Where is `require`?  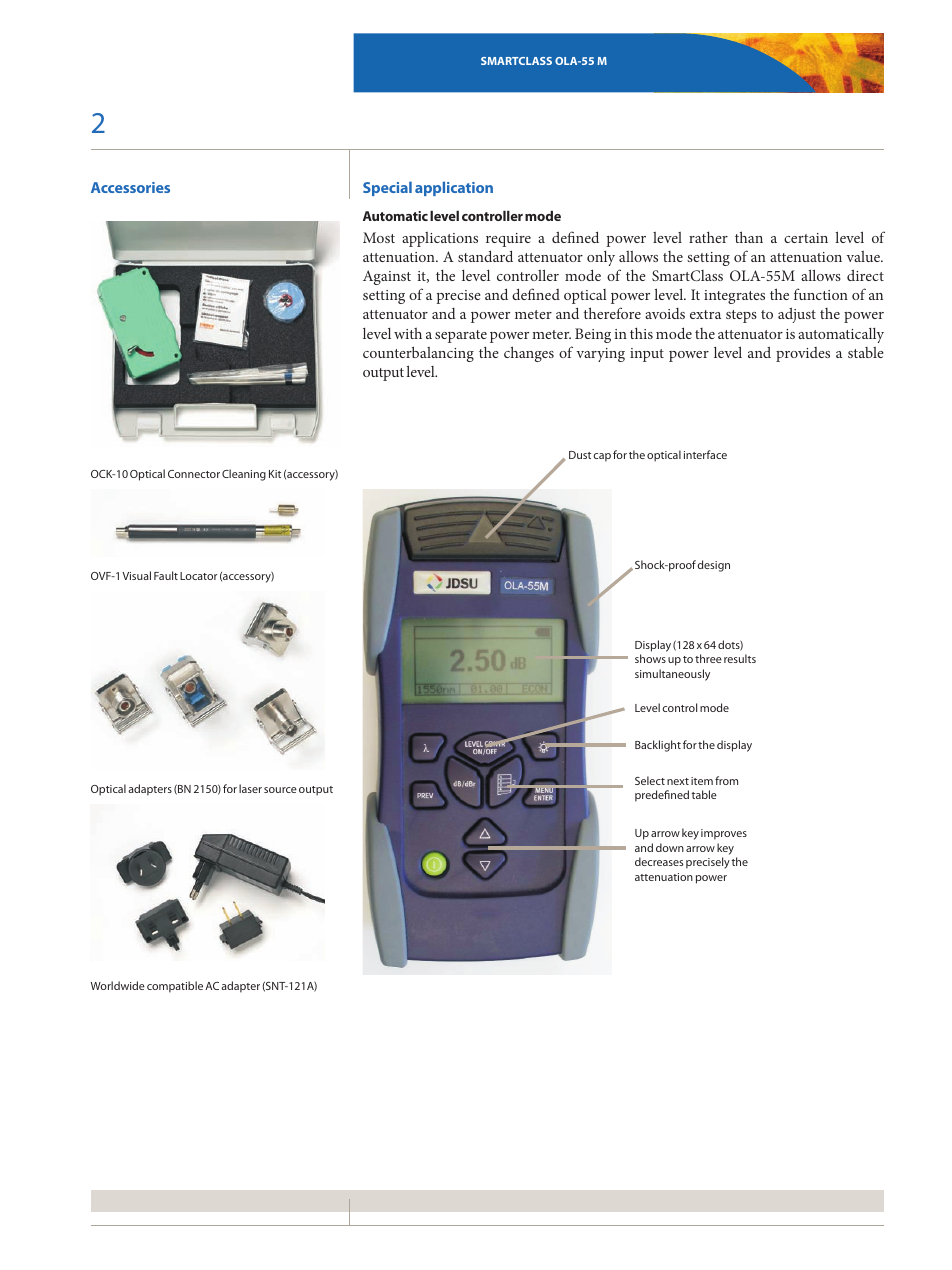
require is located at coordinates (508, 240).
